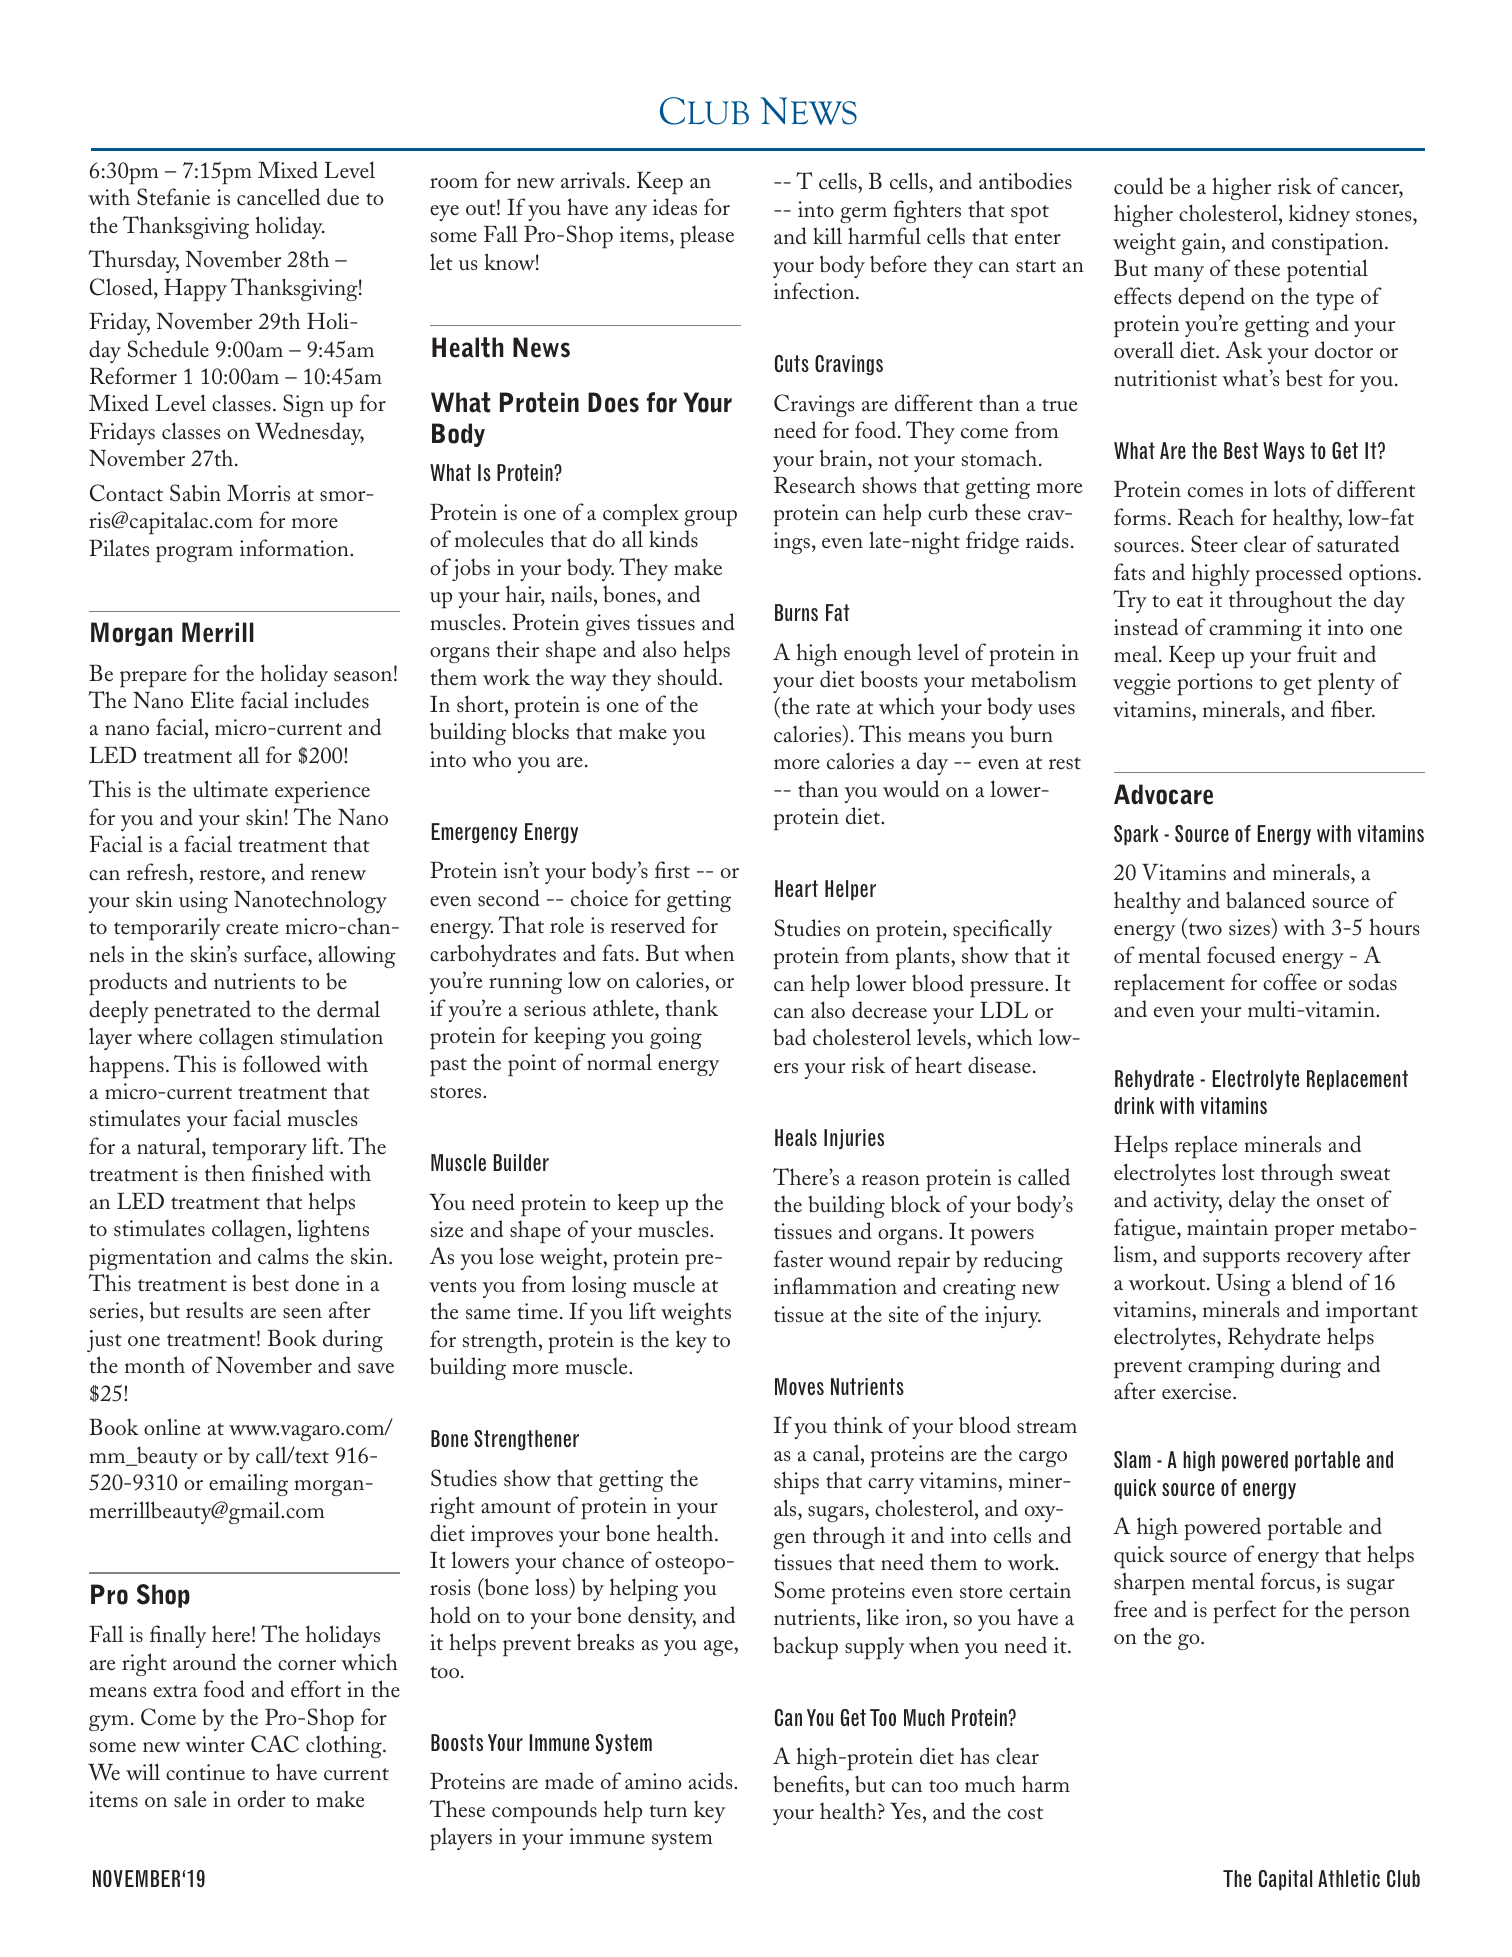  What do you see at coordinates (710, 518) in the page?
I see `group` at bounding box center [710, 518].
